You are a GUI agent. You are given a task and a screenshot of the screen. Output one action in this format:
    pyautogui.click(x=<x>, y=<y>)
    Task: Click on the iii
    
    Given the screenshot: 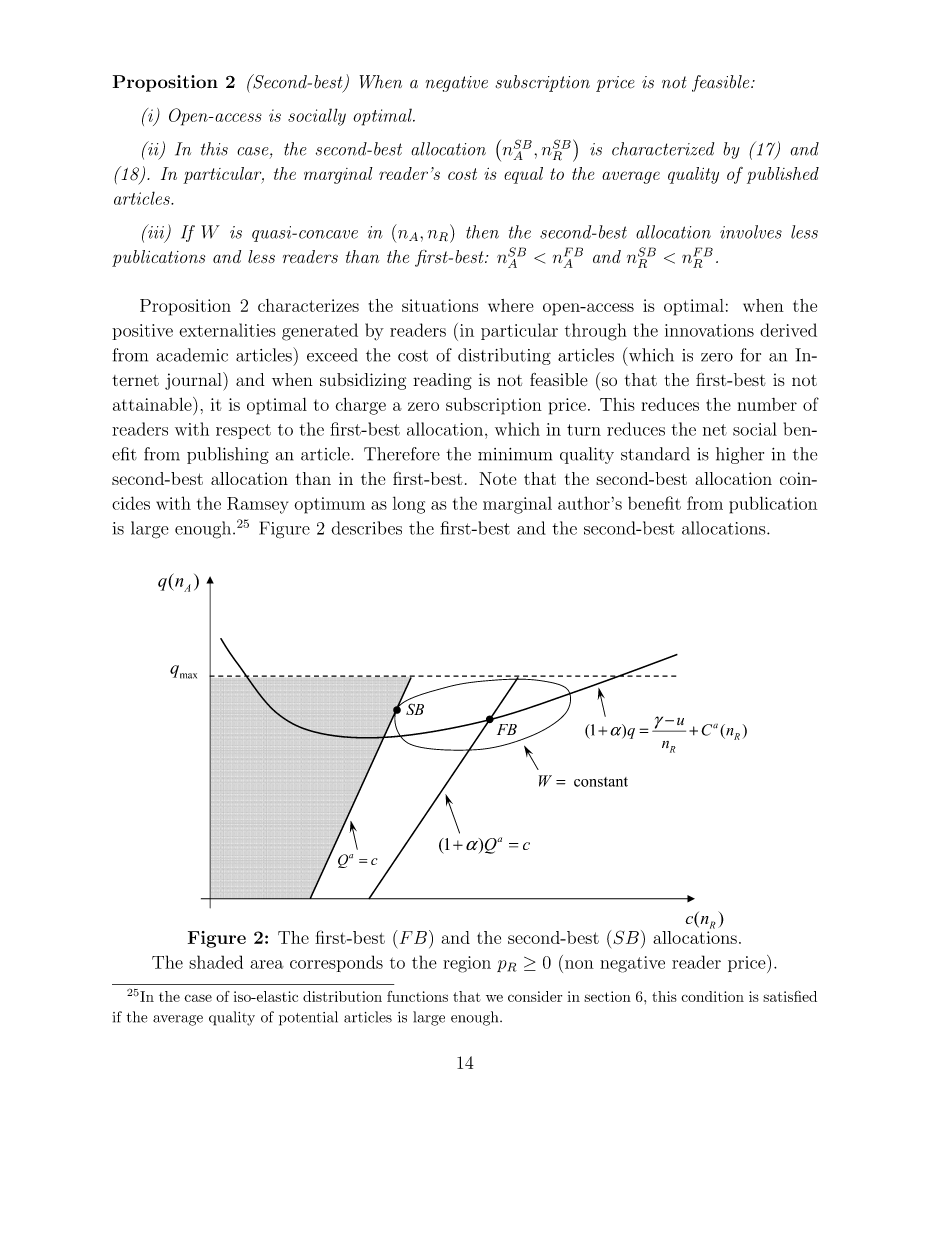 What is the action you would take?
    pyautogui.click(x=155, y=231)
